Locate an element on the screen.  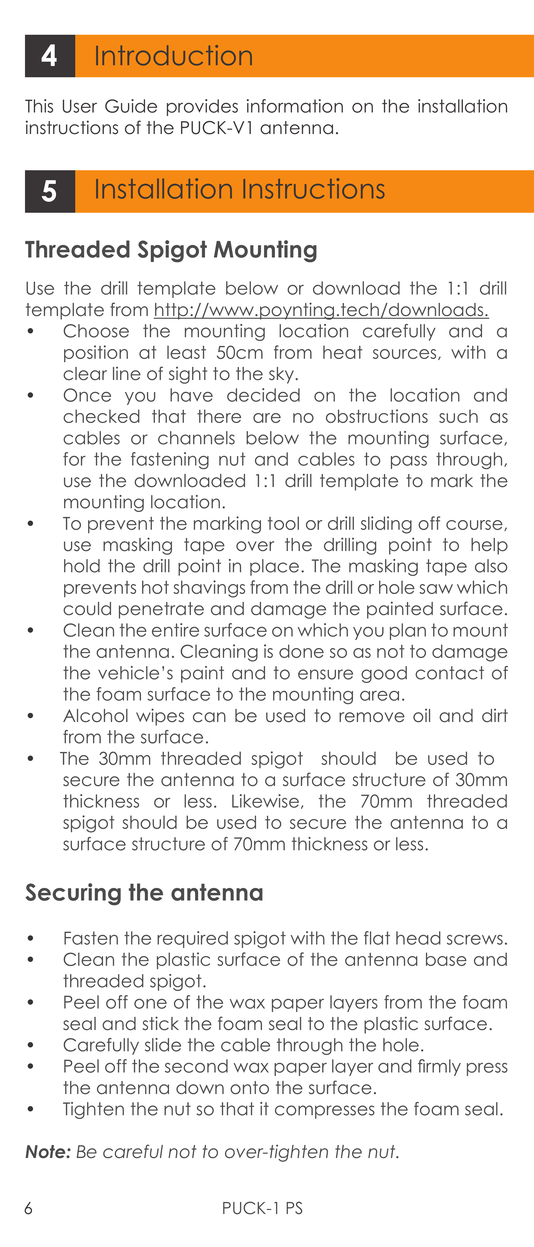
checked is located at coordinates (101, 416).
